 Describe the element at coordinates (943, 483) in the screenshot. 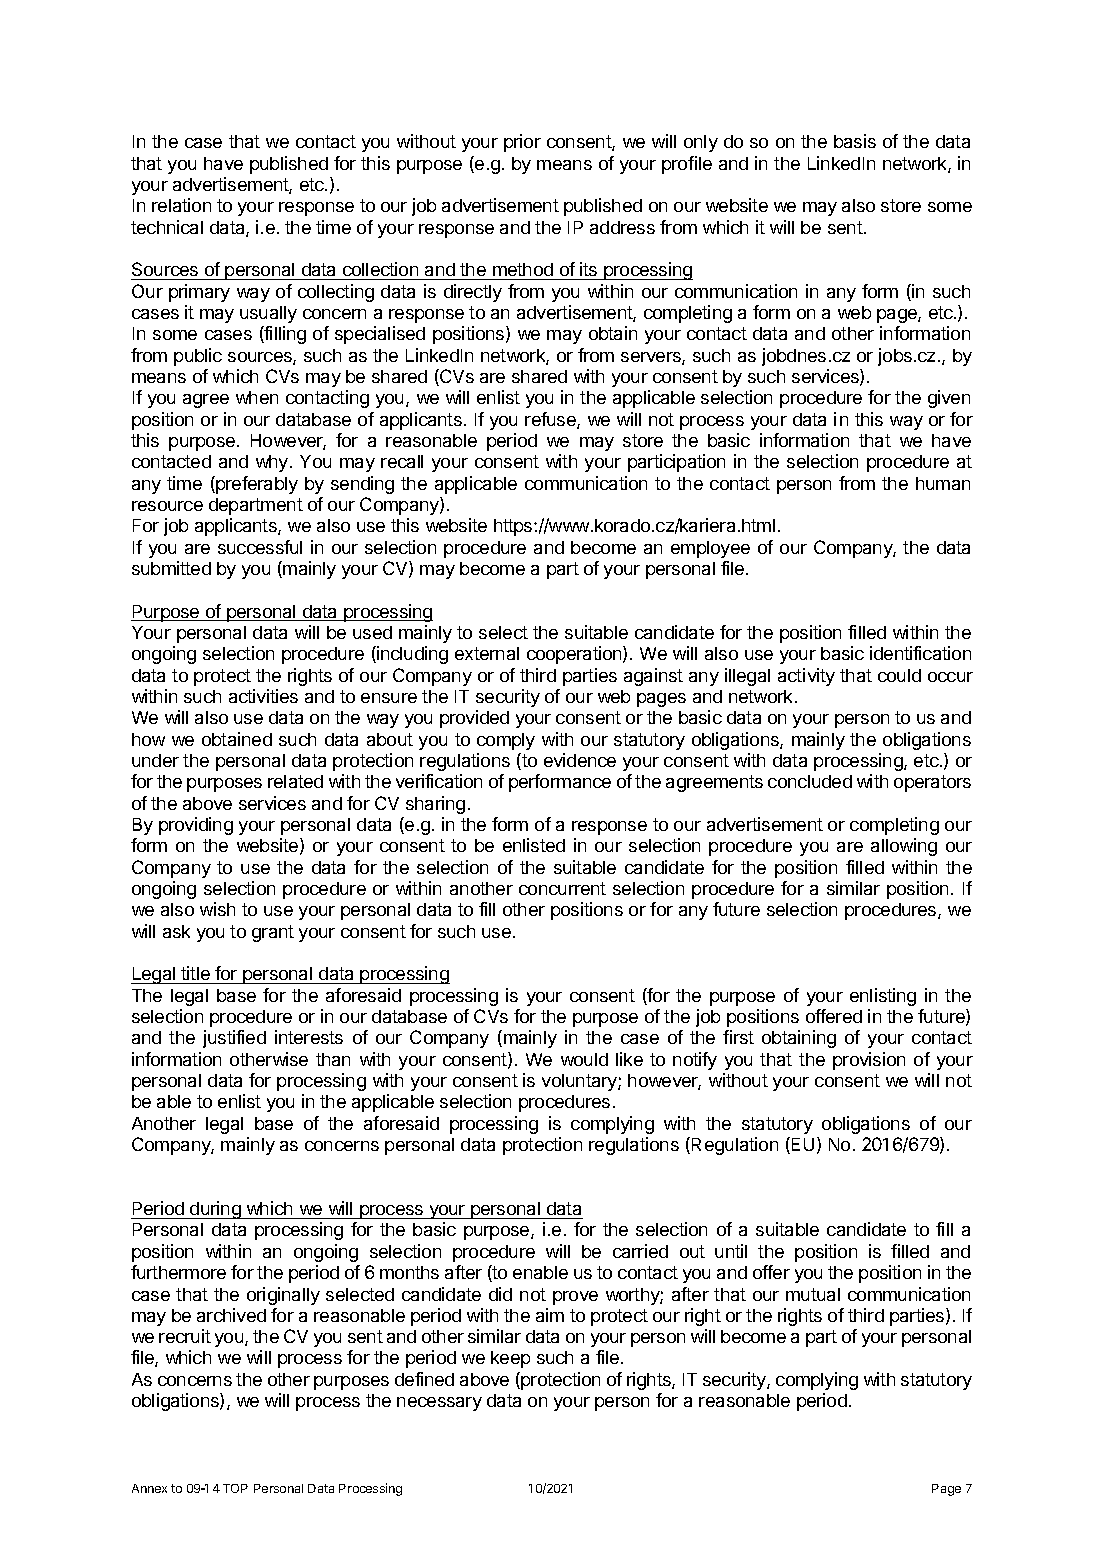

I see `human` at that location.
